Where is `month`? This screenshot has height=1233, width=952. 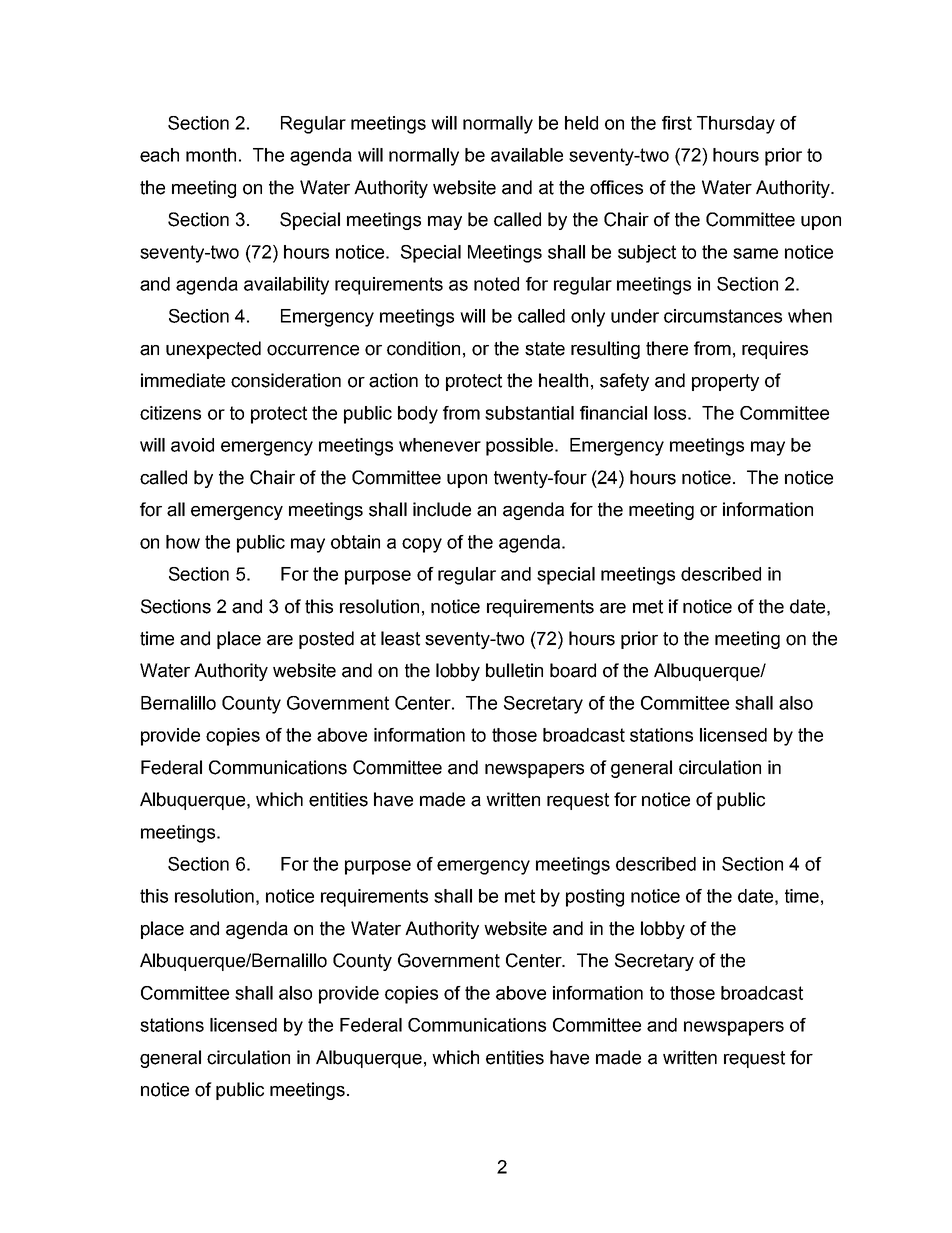 month is located at coordinates (211, 155).
